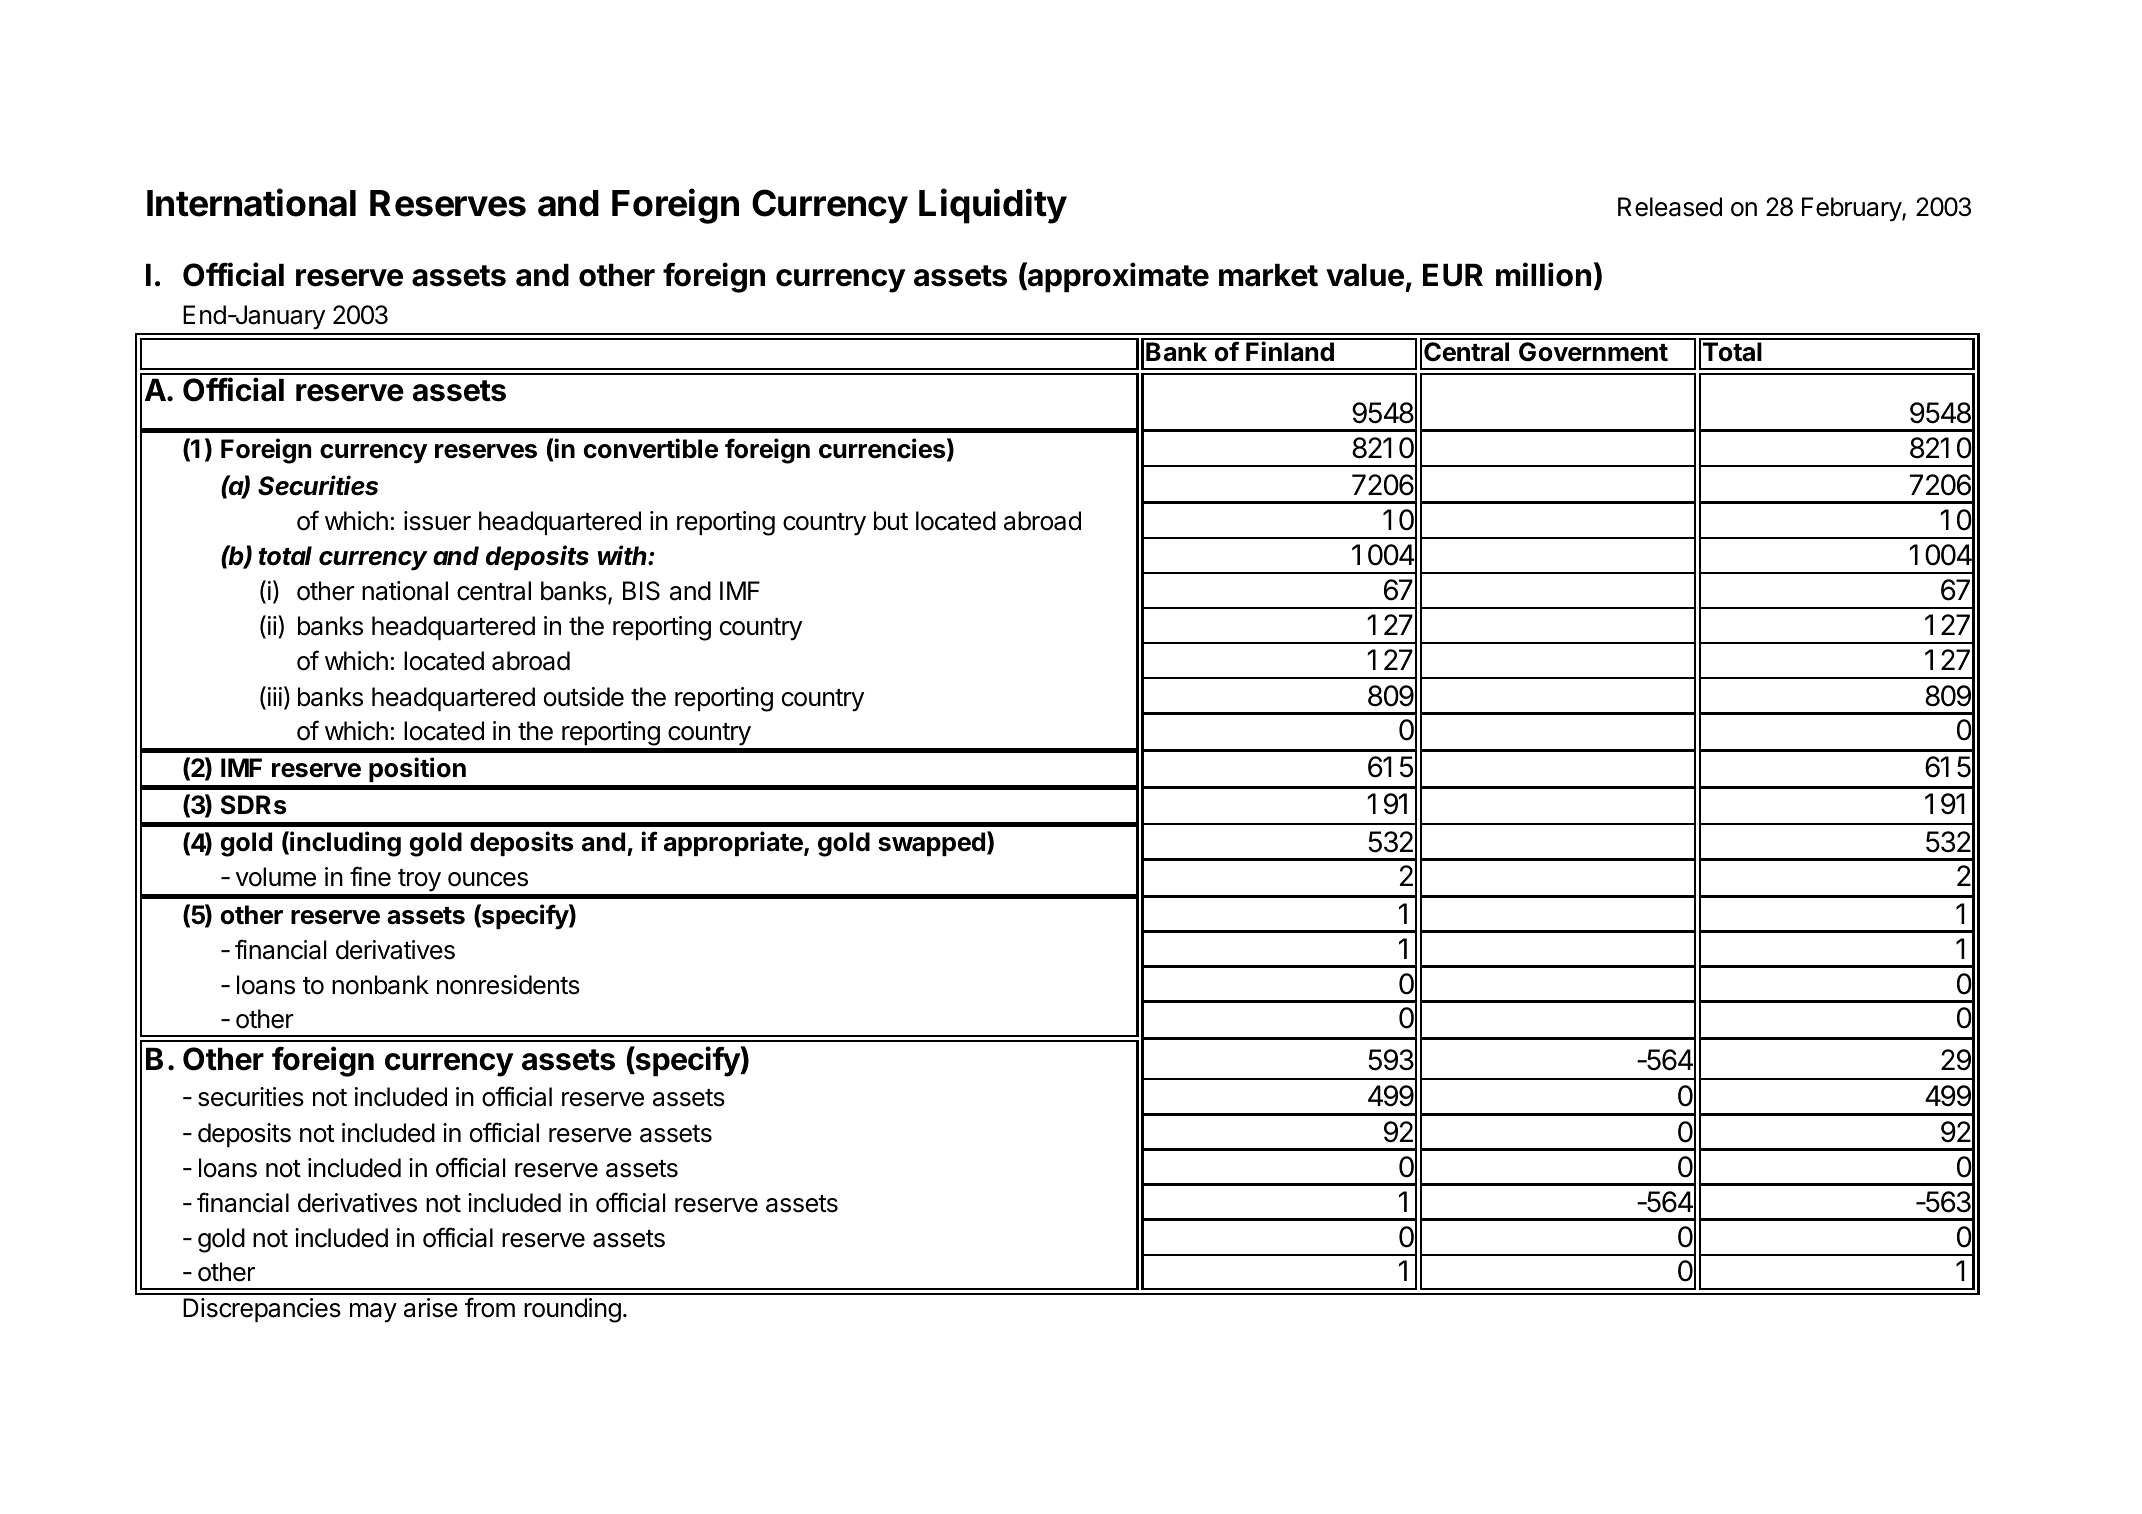 The height and width of the screenshot is (1514, 2142). What do you see at coordinates (437, 521) in the screenshot?
I see `issuer` at bounding box center [437, 521].
